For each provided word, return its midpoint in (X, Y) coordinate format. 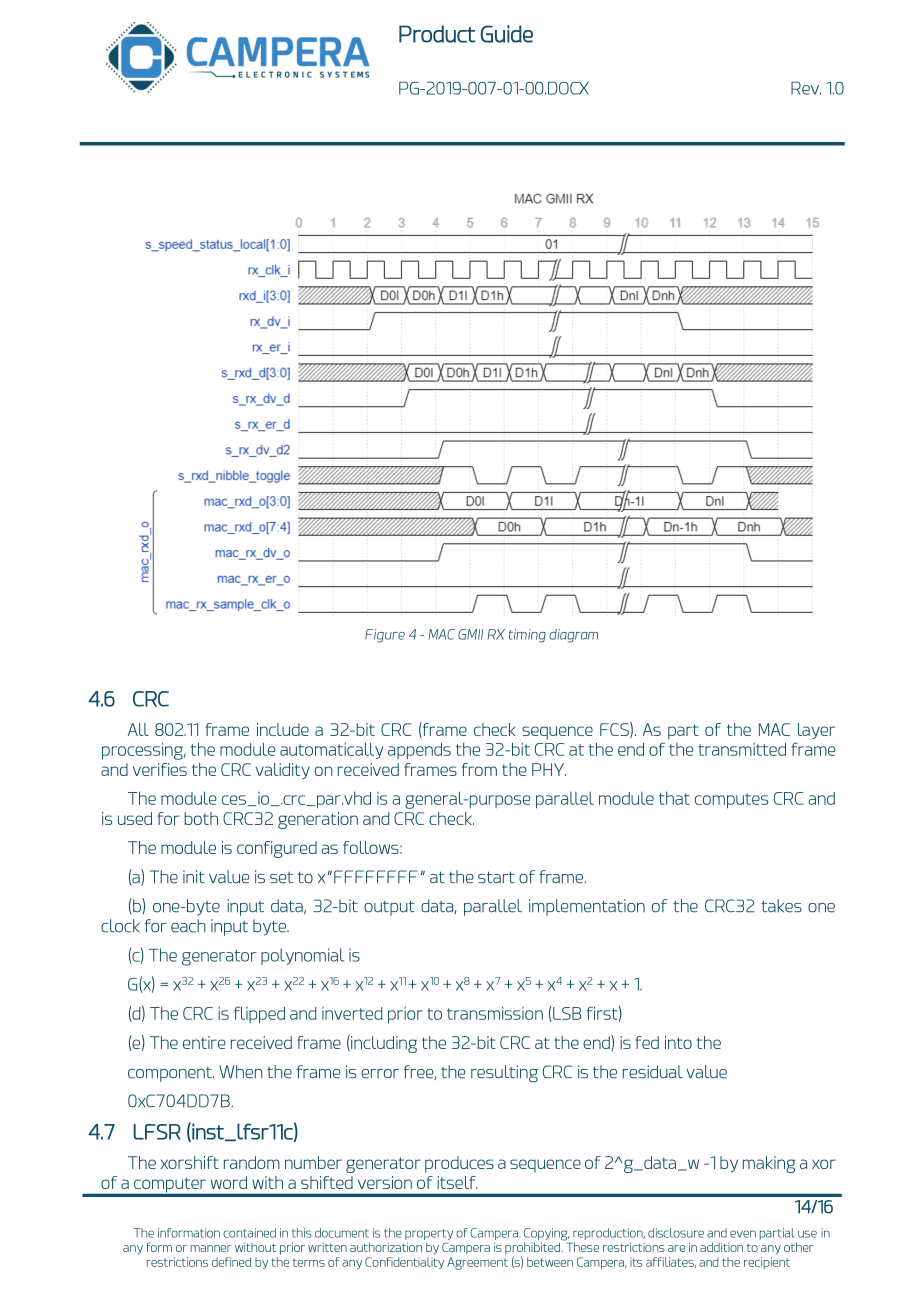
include (283, 729)
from (479, 769)
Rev (806, 88)
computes (731, 800)
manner (211, 1248)
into (678, 1042)
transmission (495, 1013)
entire (204, 1042)
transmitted (742, 749)
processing (144, 751)
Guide (507, 34)
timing (527, 636)
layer (816, 731)
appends (419, 751)
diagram (573, 636)
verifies (160, 769)
